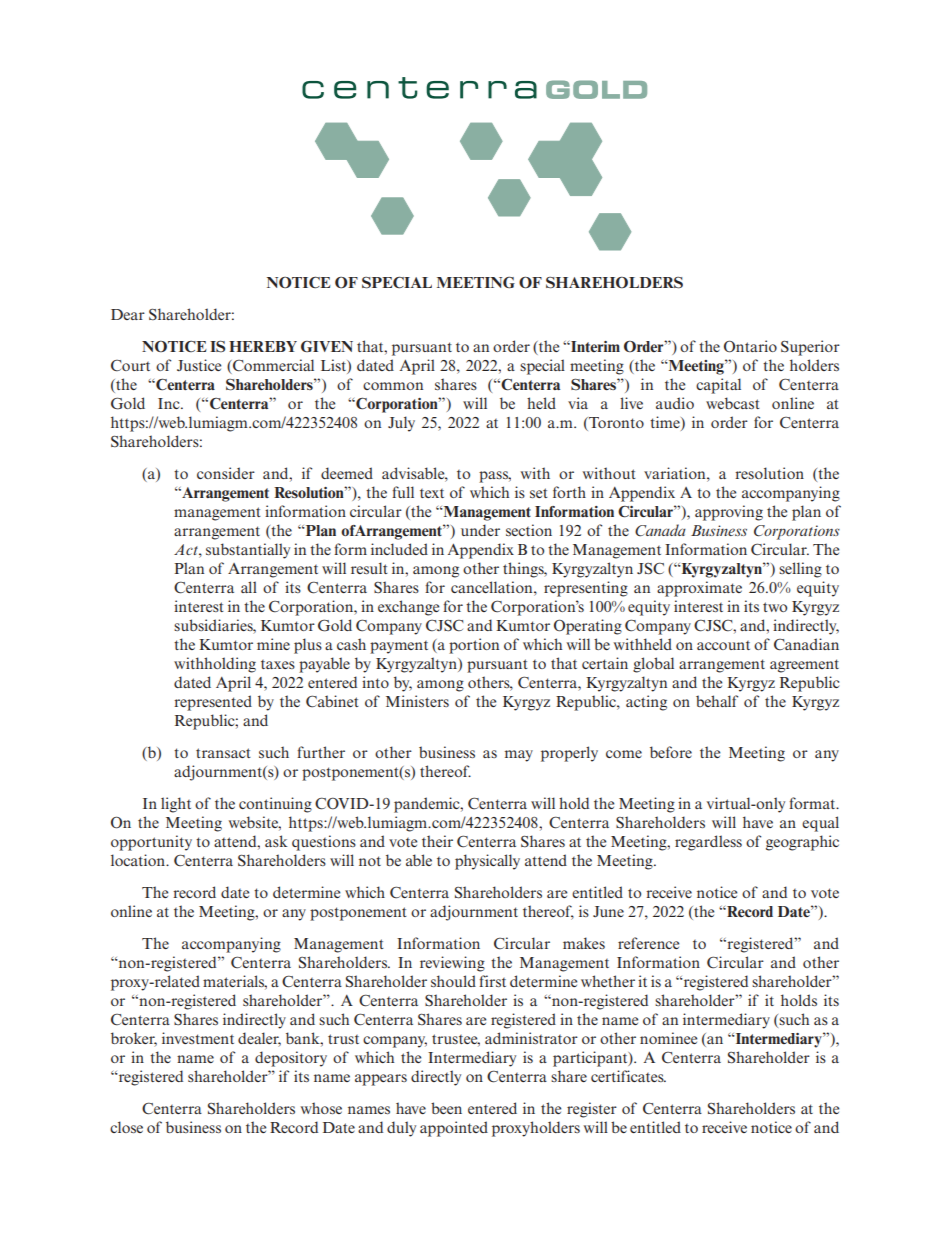 This image has height=1241, width=952. What do you see at coordinates (487, 862) in the image?
I see `physically` at bounding box center [487, 862].
